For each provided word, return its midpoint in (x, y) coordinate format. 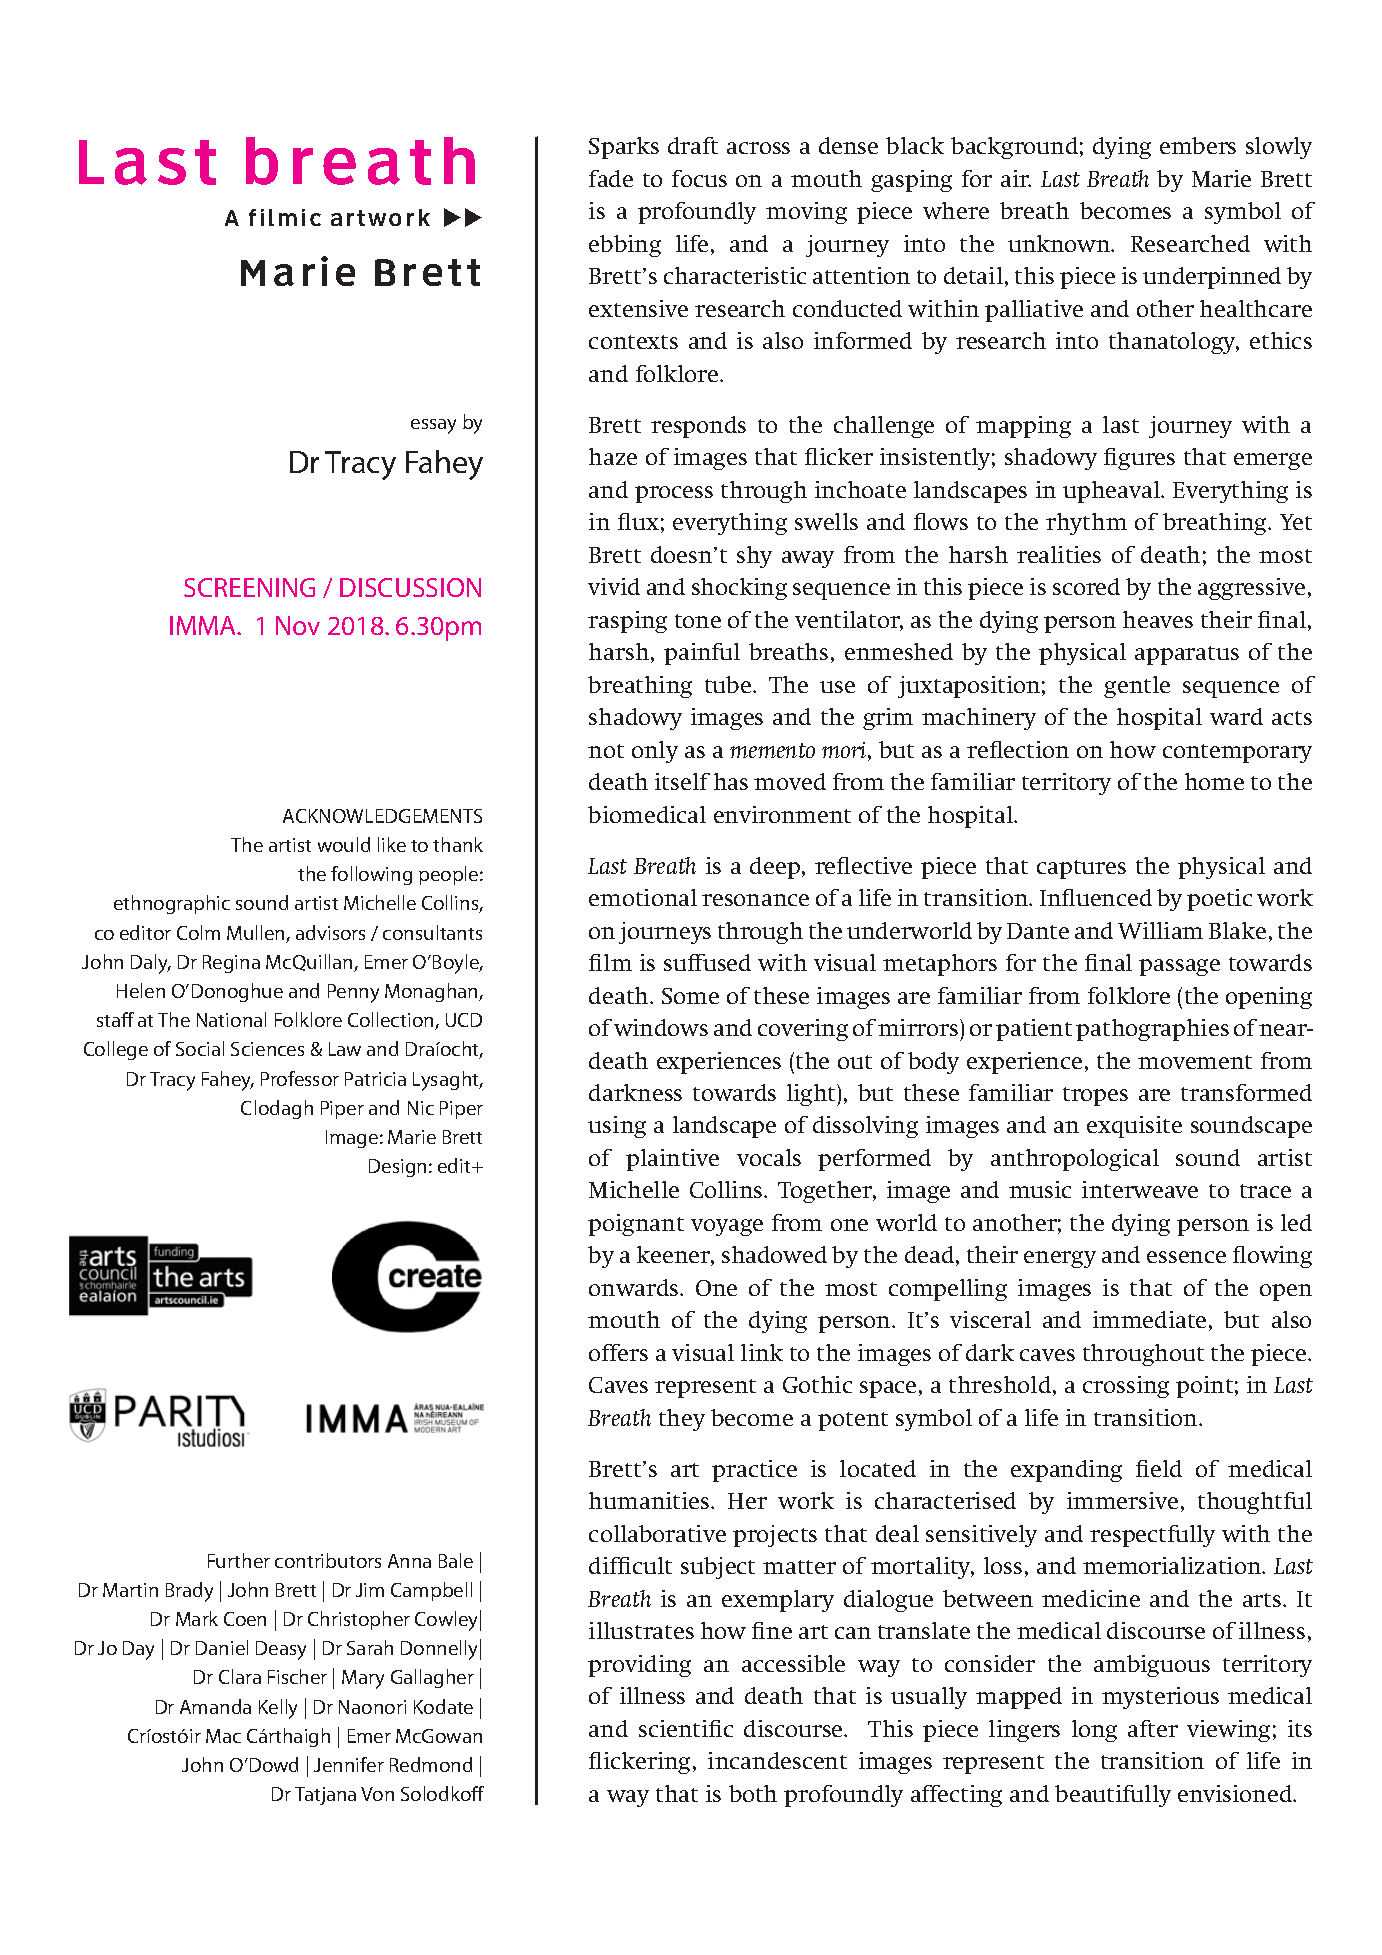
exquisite (1134, 1127)
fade (611, 178)
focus (699, 178)
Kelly (278, 1709)
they (682, 1420)
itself (682, 781)
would (344, 844)
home (1214, 781)
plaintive (672, 1160)
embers (1198, 145)
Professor (300, 1078)
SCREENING (249, 587)
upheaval (1113, 492)
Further (239, 1560)
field (1159, 1468)
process (674, 494)
